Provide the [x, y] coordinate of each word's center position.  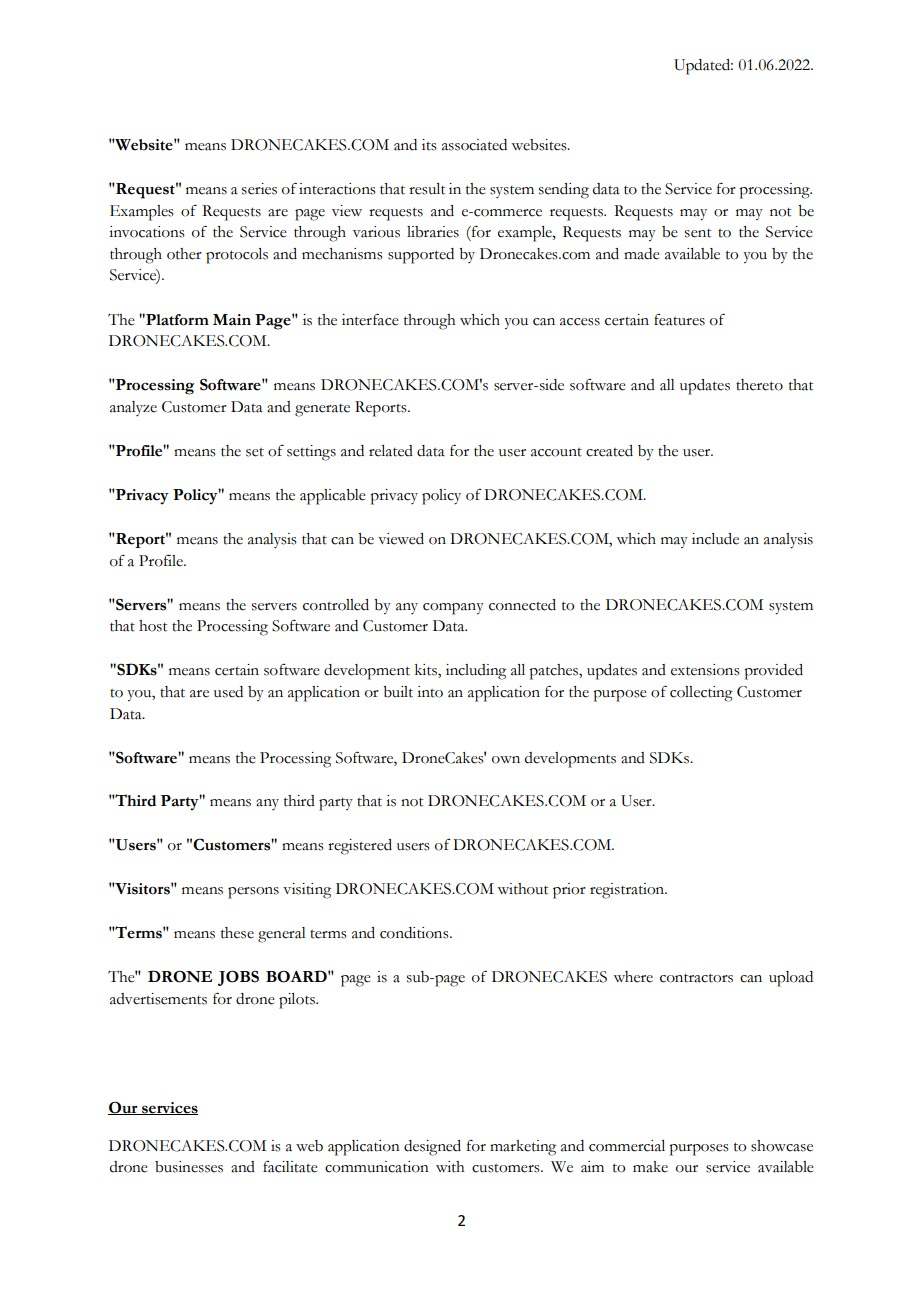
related [391, 451]
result [427, 189]
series [259, 189]
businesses [189, 1167]
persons [253, 893]
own [506, 760]
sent [698, 233]
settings [311, 453]
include [715, 539]
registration [628, 891]
